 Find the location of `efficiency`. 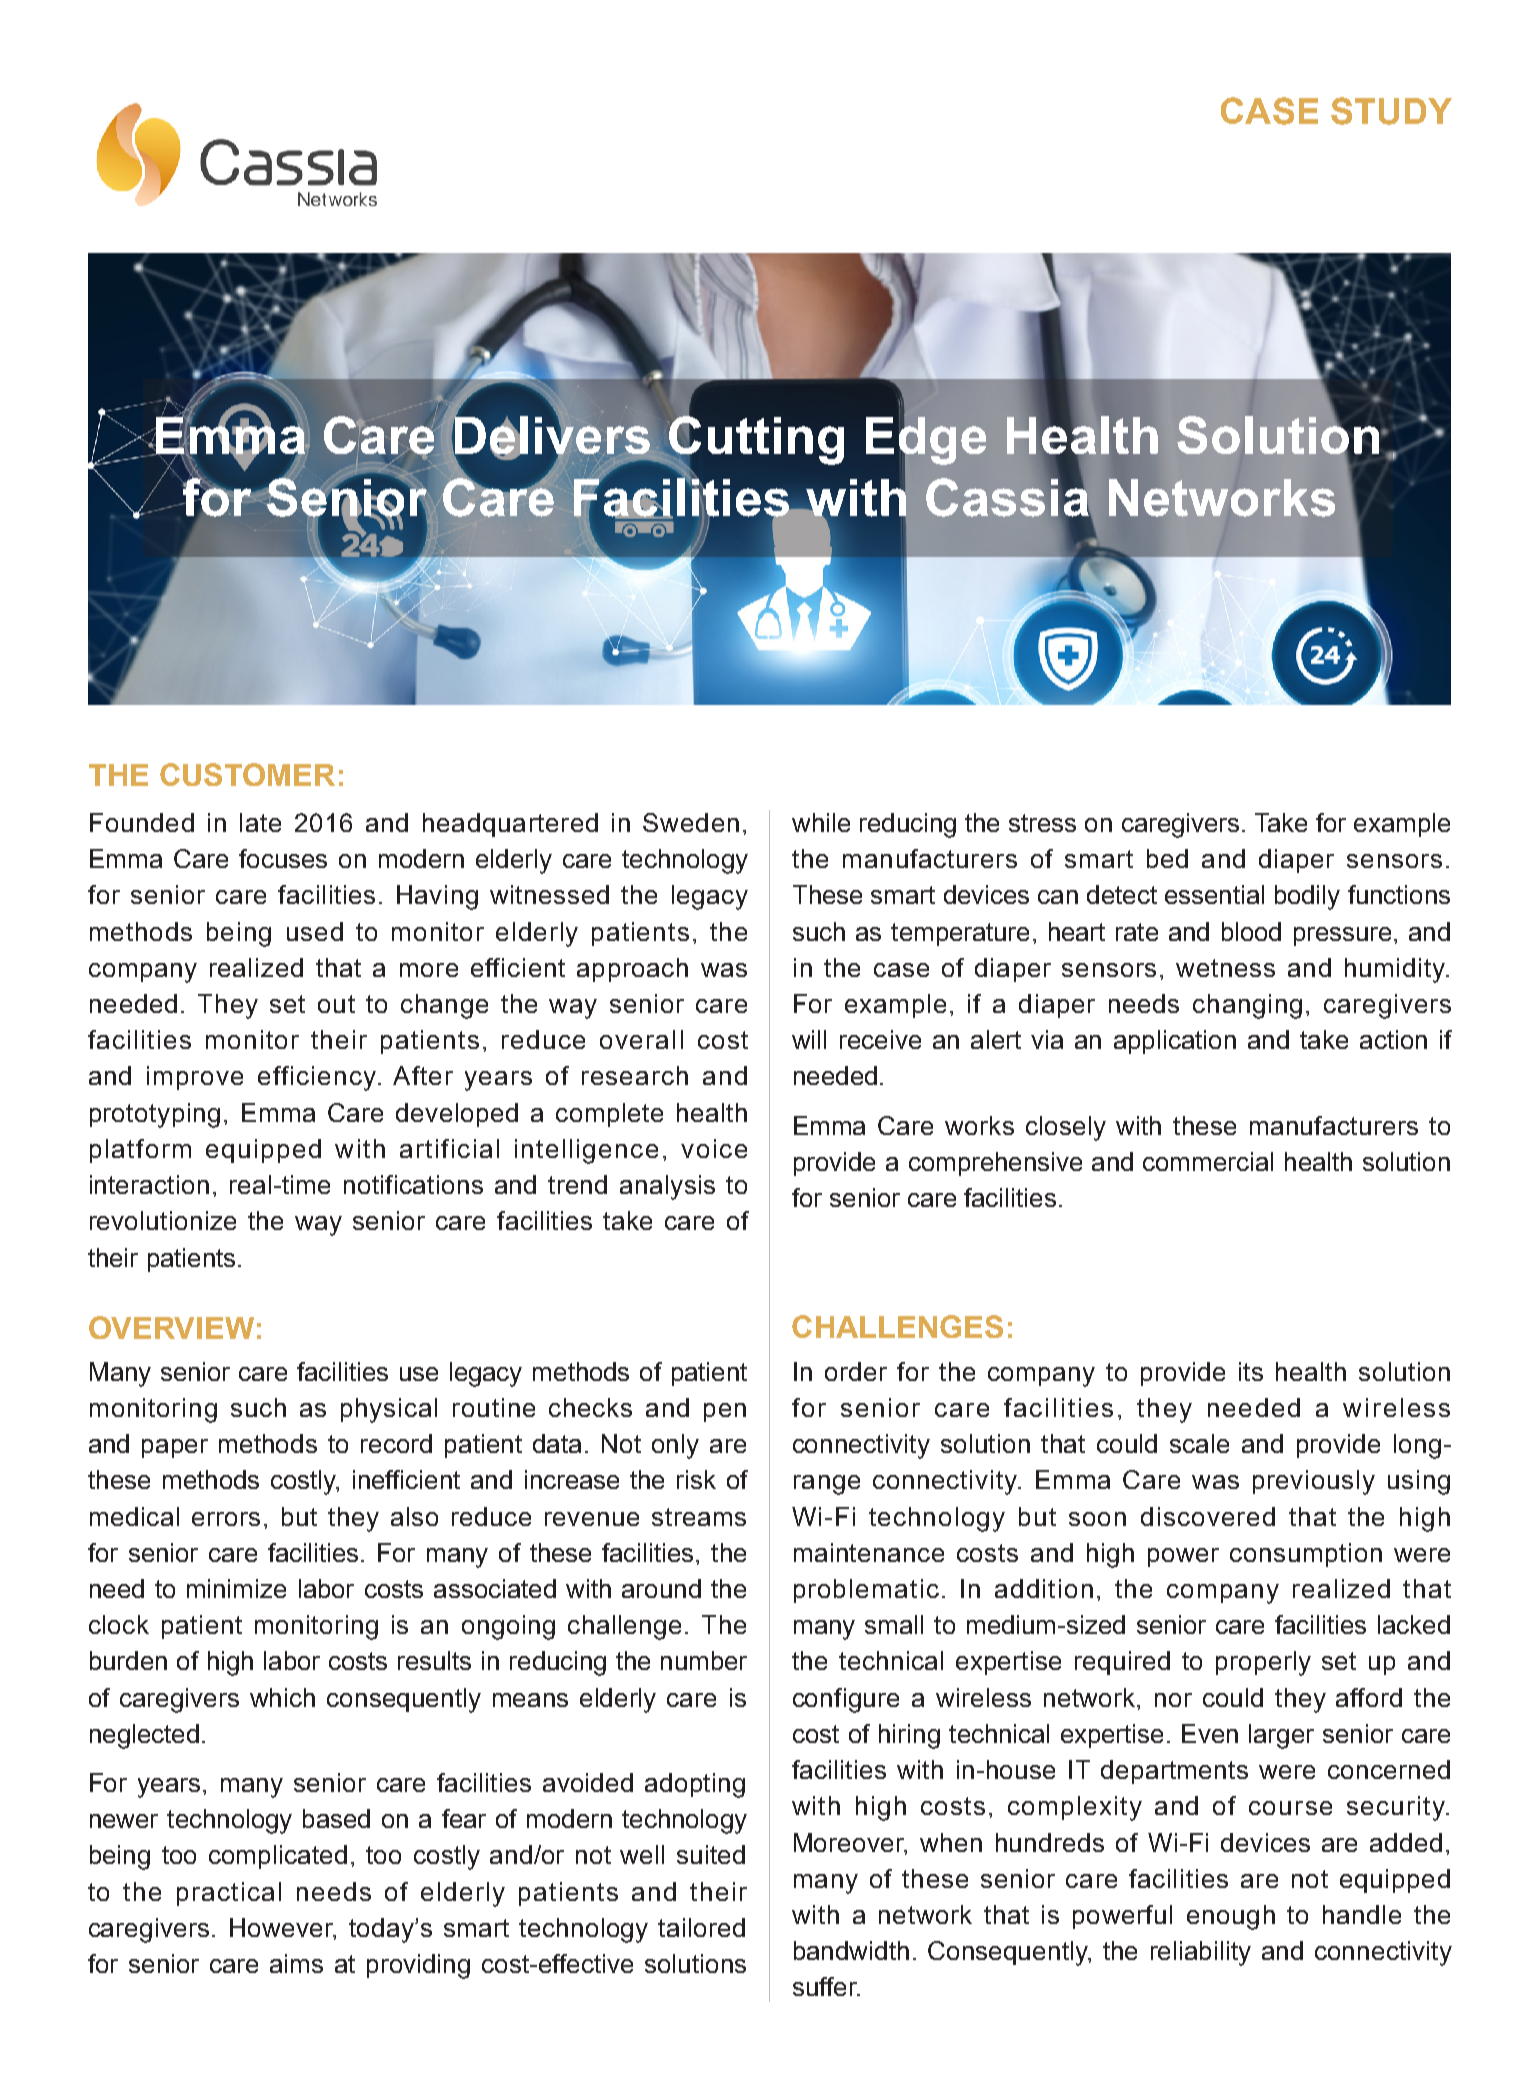

efficiency is located at coordinates (318, 1078).
